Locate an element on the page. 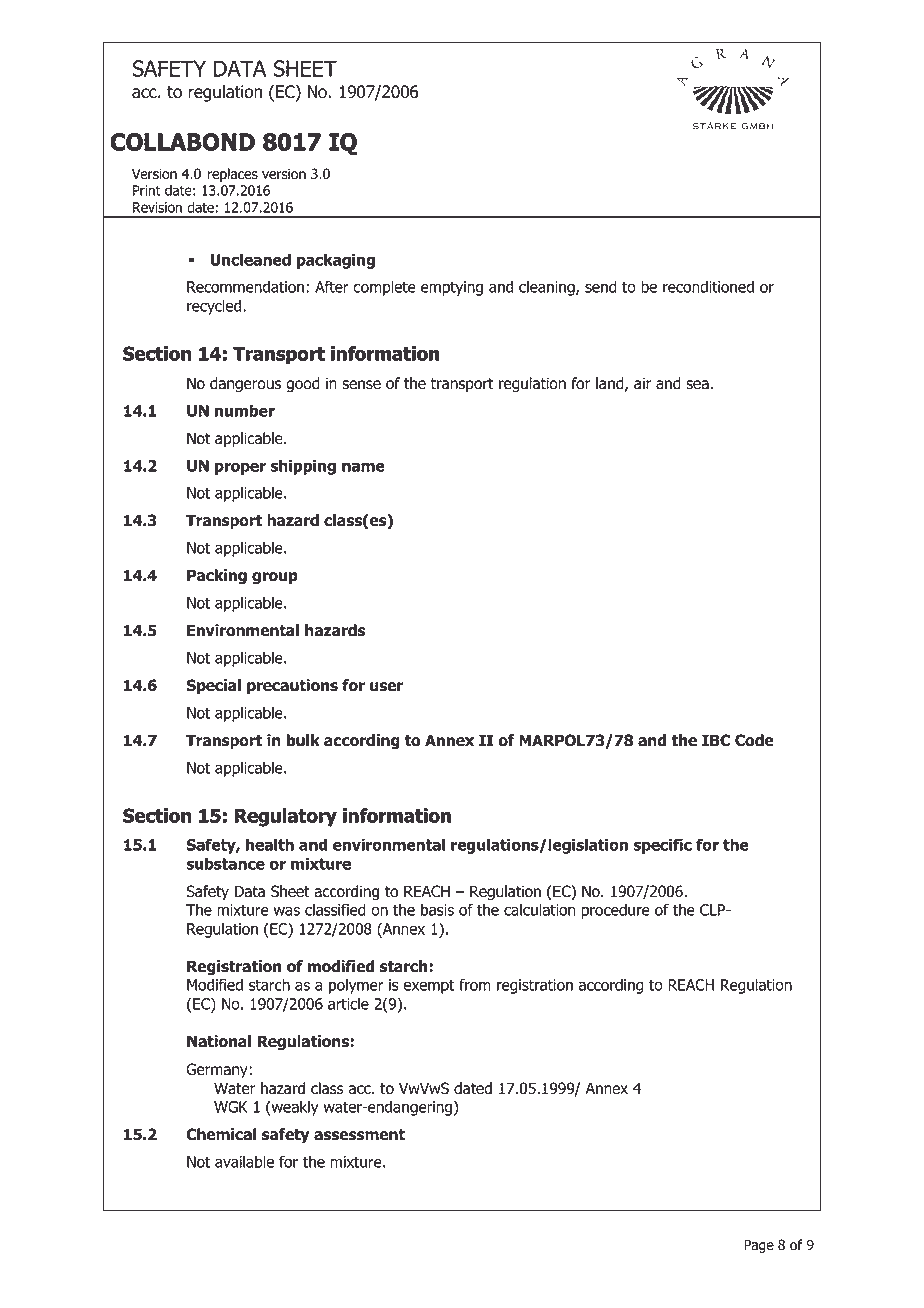 The image size is (924, 1308). Page is located at coordinates (759, 1246).
